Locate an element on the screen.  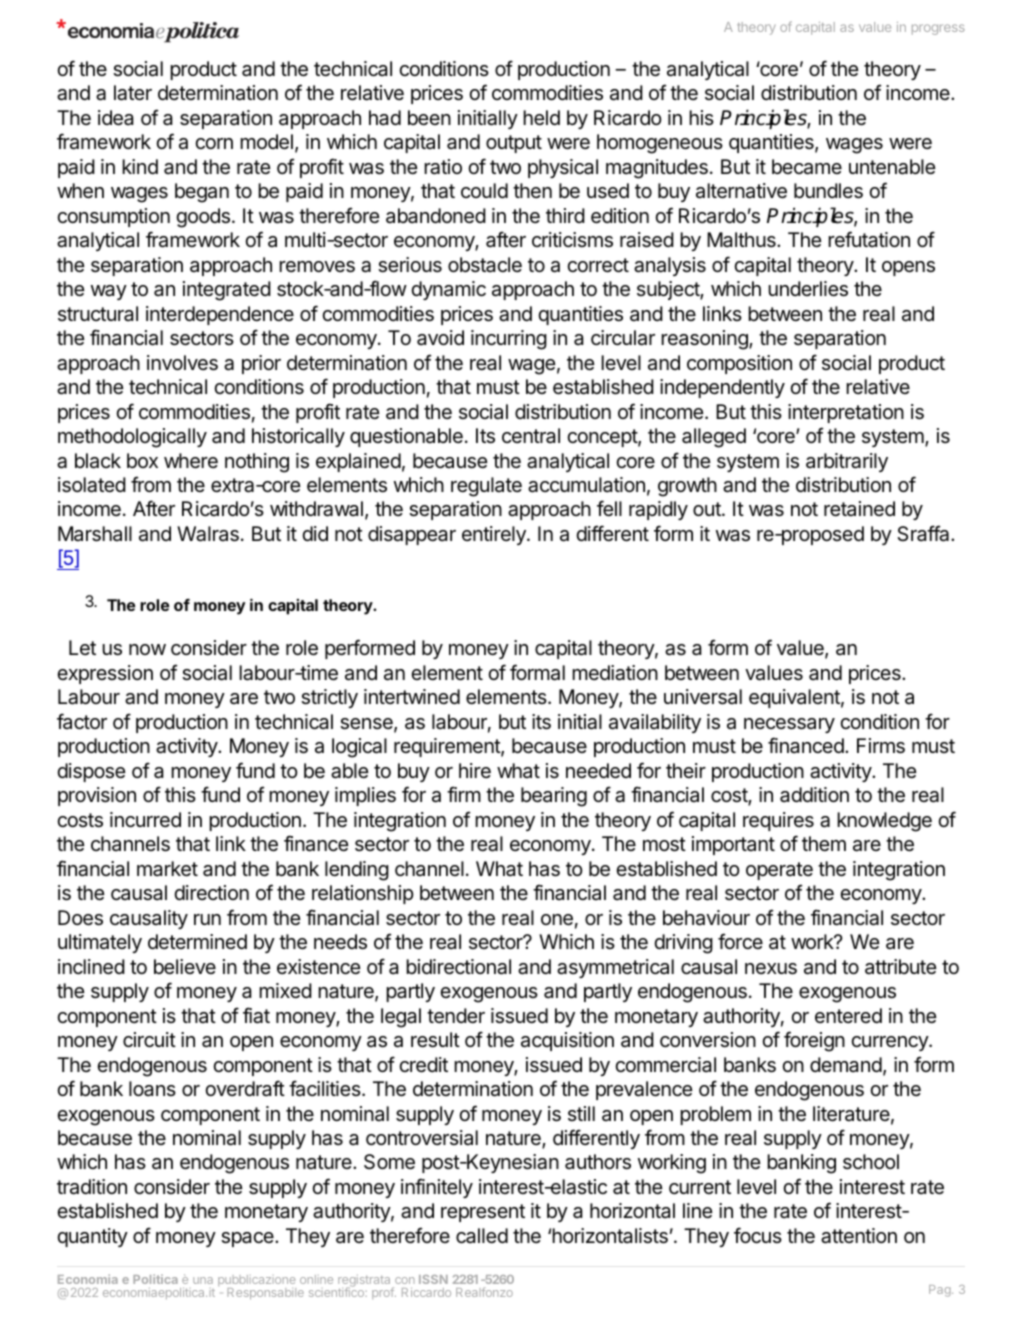
attention is located at coordinates (859, 1236).
